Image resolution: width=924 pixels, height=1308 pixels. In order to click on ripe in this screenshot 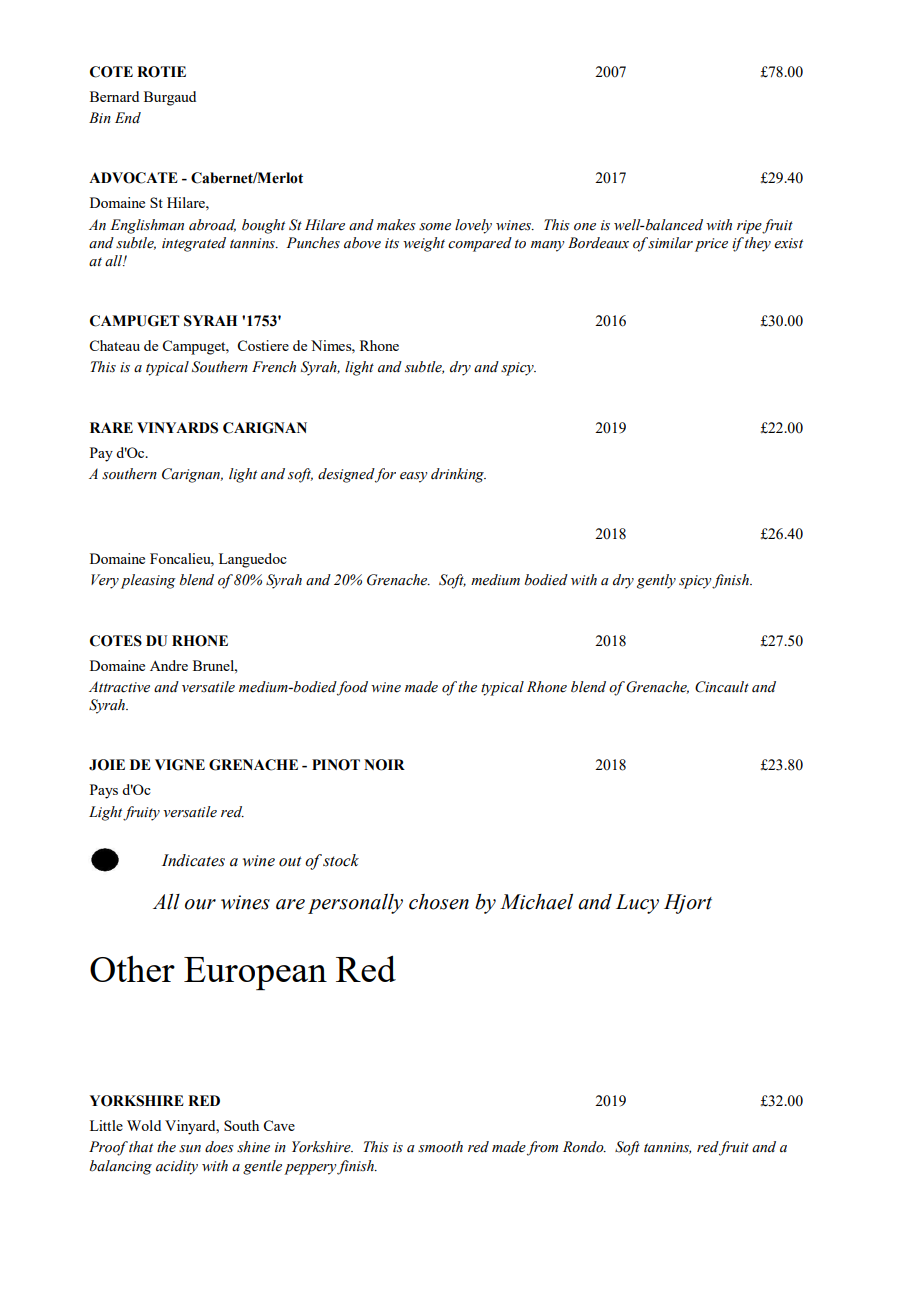, I will do `click(750, 227)`.
